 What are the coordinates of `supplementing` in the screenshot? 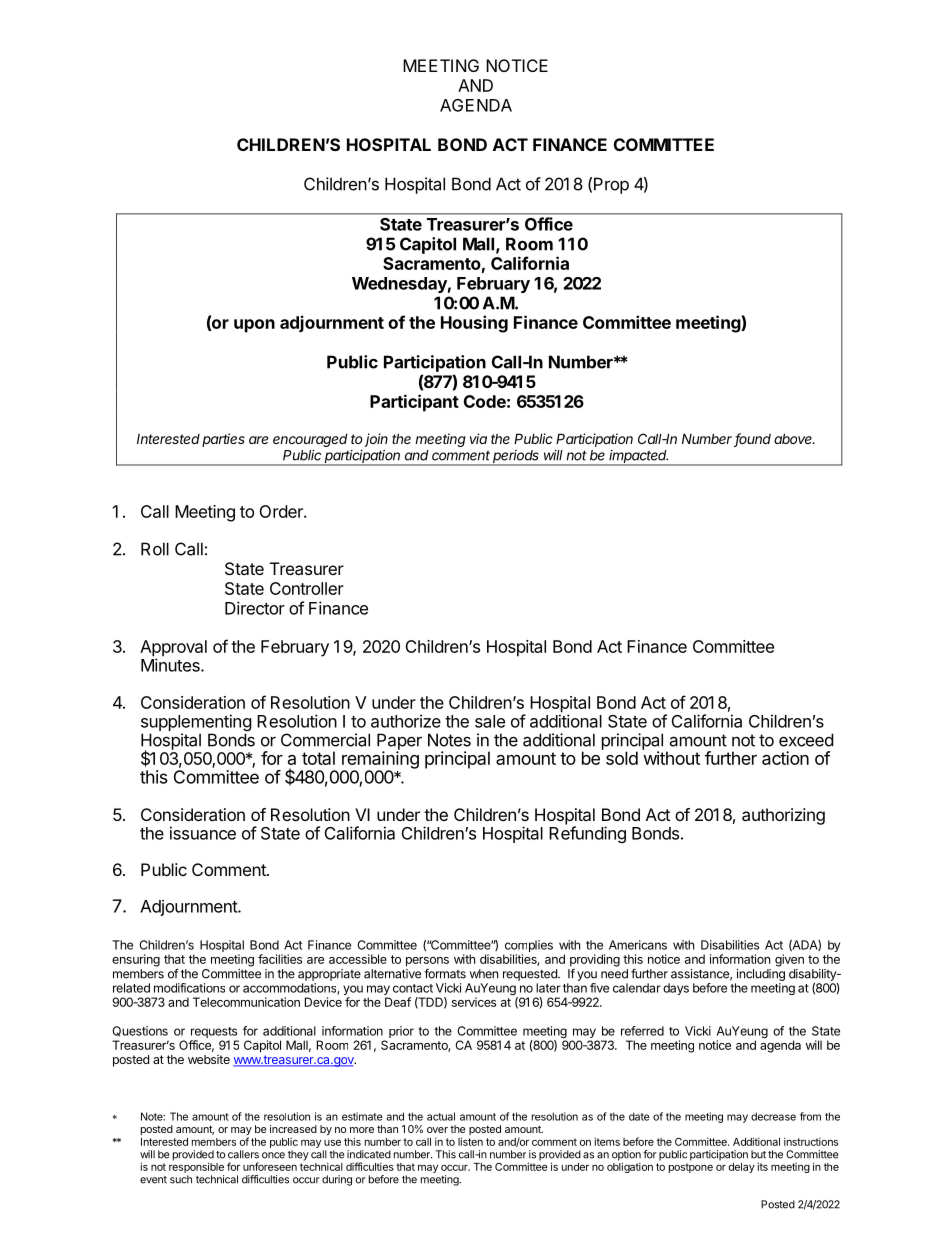 It's located at (196, 724).
